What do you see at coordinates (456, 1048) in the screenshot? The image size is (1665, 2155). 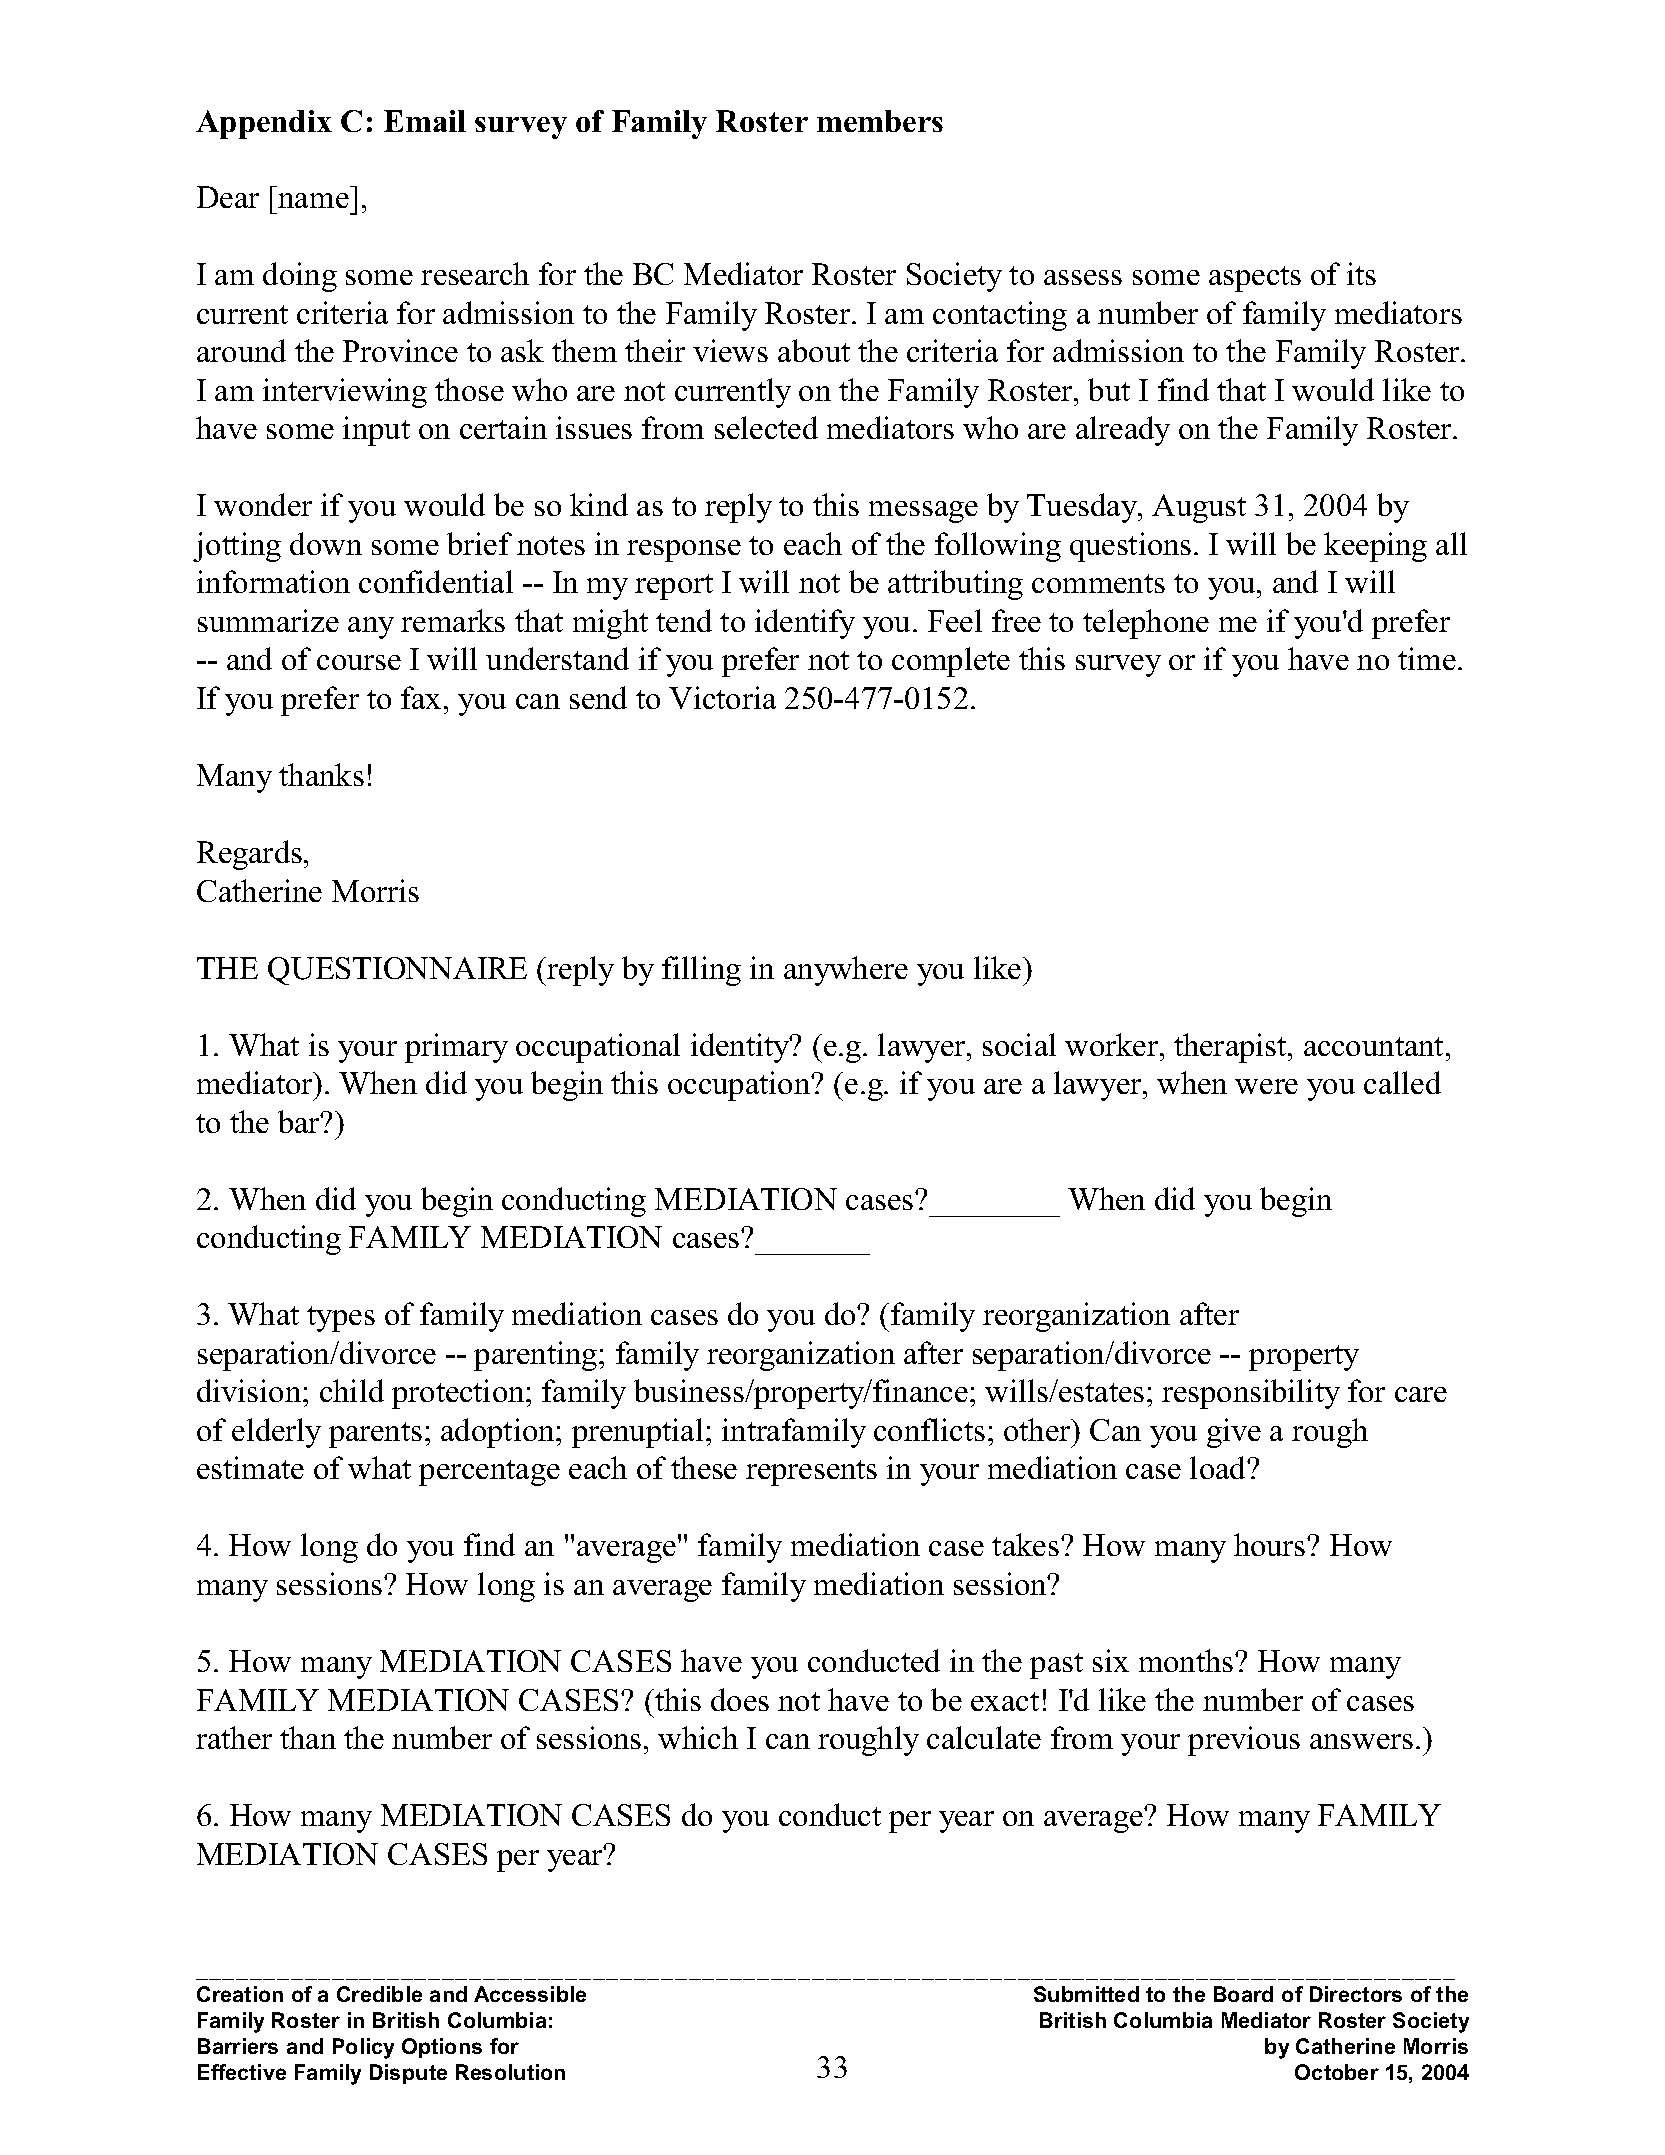 I see `primary` at bounding box center [456, 1048].
